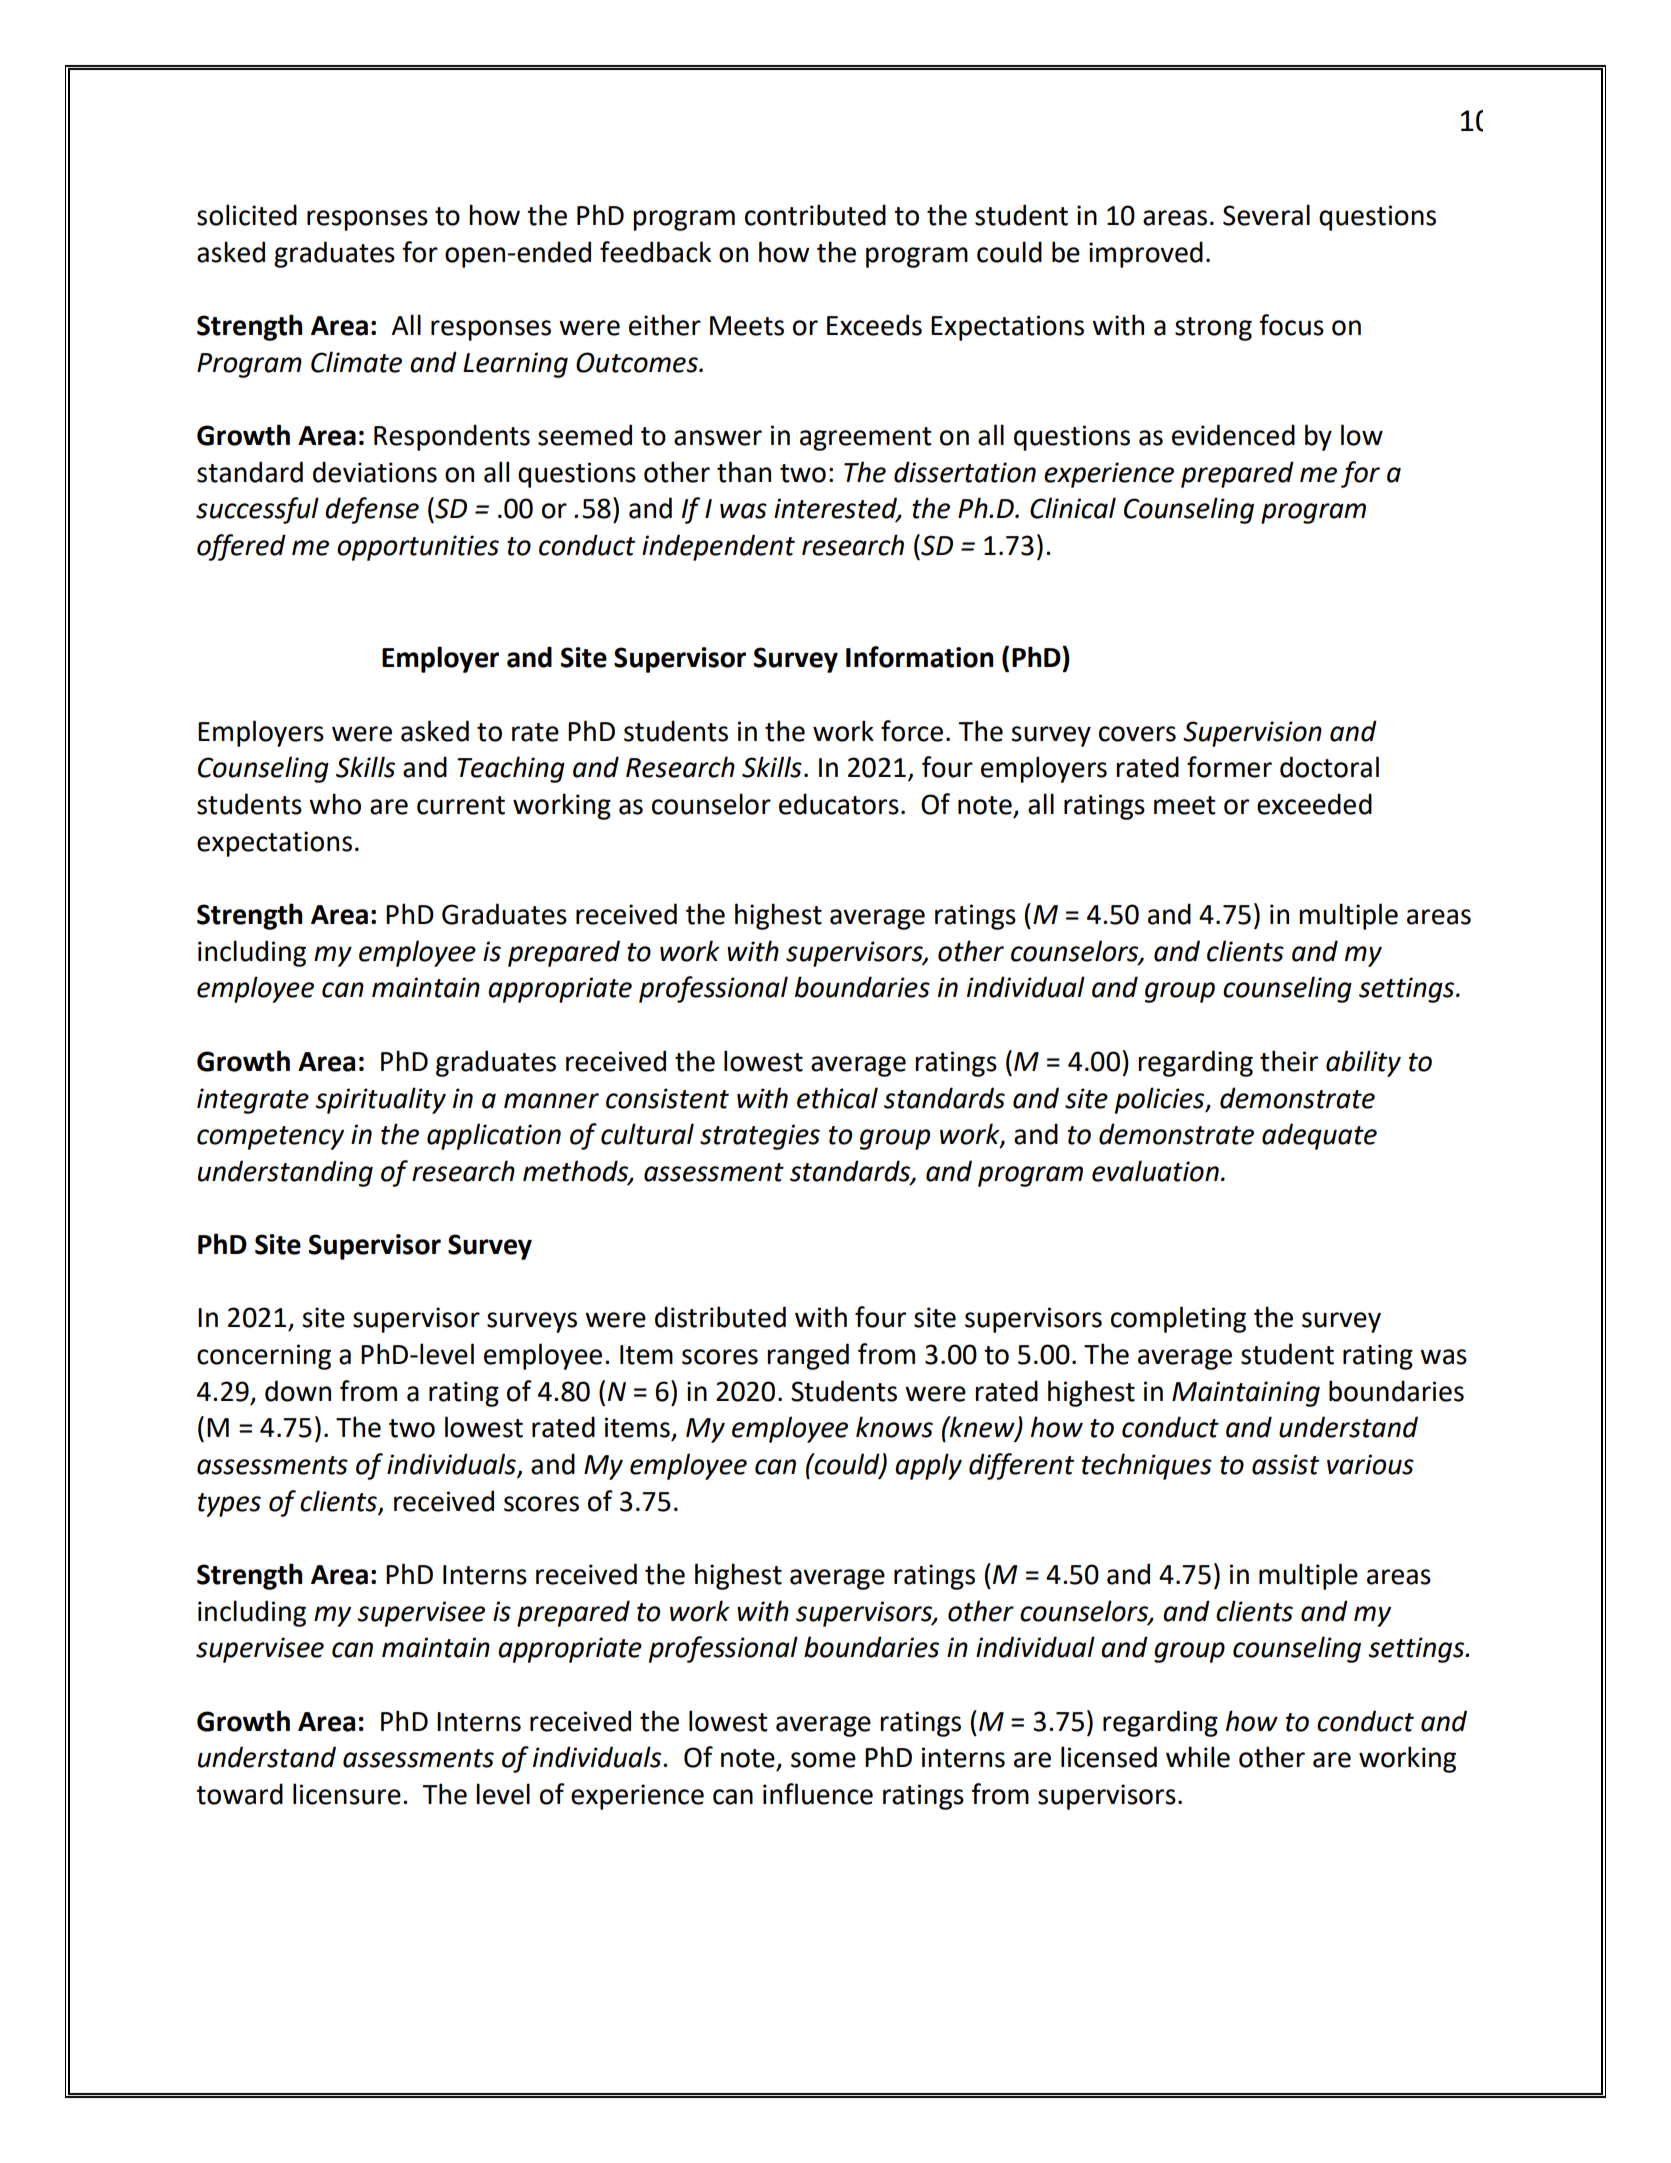 The image size is (1671, 2163). I want to click on while, so click(1198, 1757).
